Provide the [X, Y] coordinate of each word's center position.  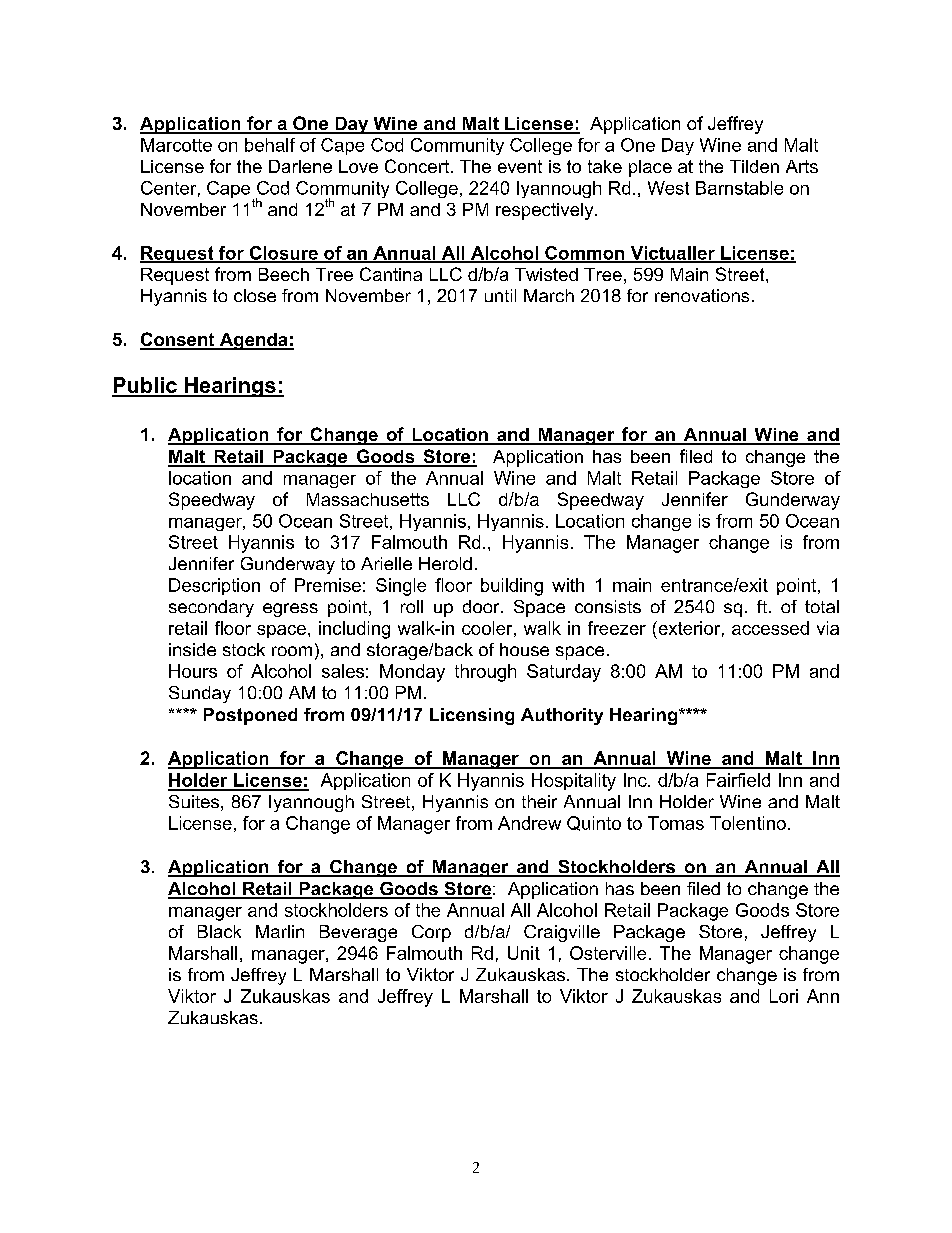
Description [214, 586]
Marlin [280, 931]
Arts [802, 166]
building [512, 587]
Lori [784, 996]
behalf [270, 145]
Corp [431, 933]
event [520, 166]
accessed [770, 628]
